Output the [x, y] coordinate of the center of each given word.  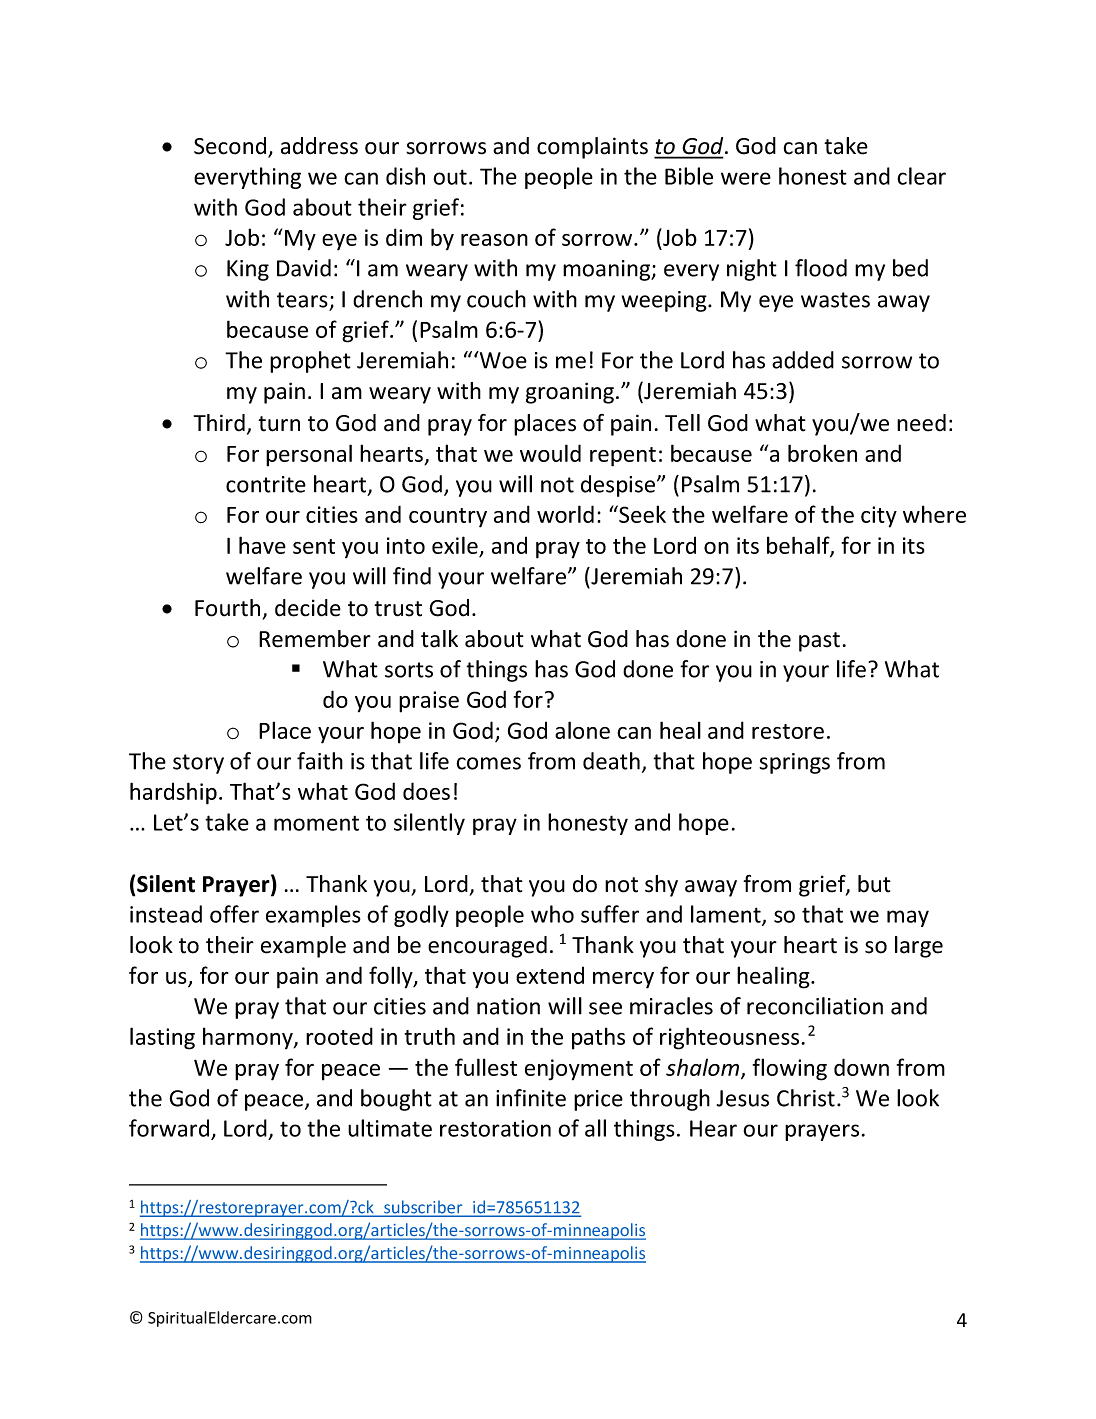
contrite [266, 484]
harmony [249, 1038]
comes [488, 763]
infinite [531, 1098]
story [198, 764]
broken [822, 453]
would [550, 453]
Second [231, 147]
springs [794, 763]
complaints [592, 148]
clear [921, 176]
